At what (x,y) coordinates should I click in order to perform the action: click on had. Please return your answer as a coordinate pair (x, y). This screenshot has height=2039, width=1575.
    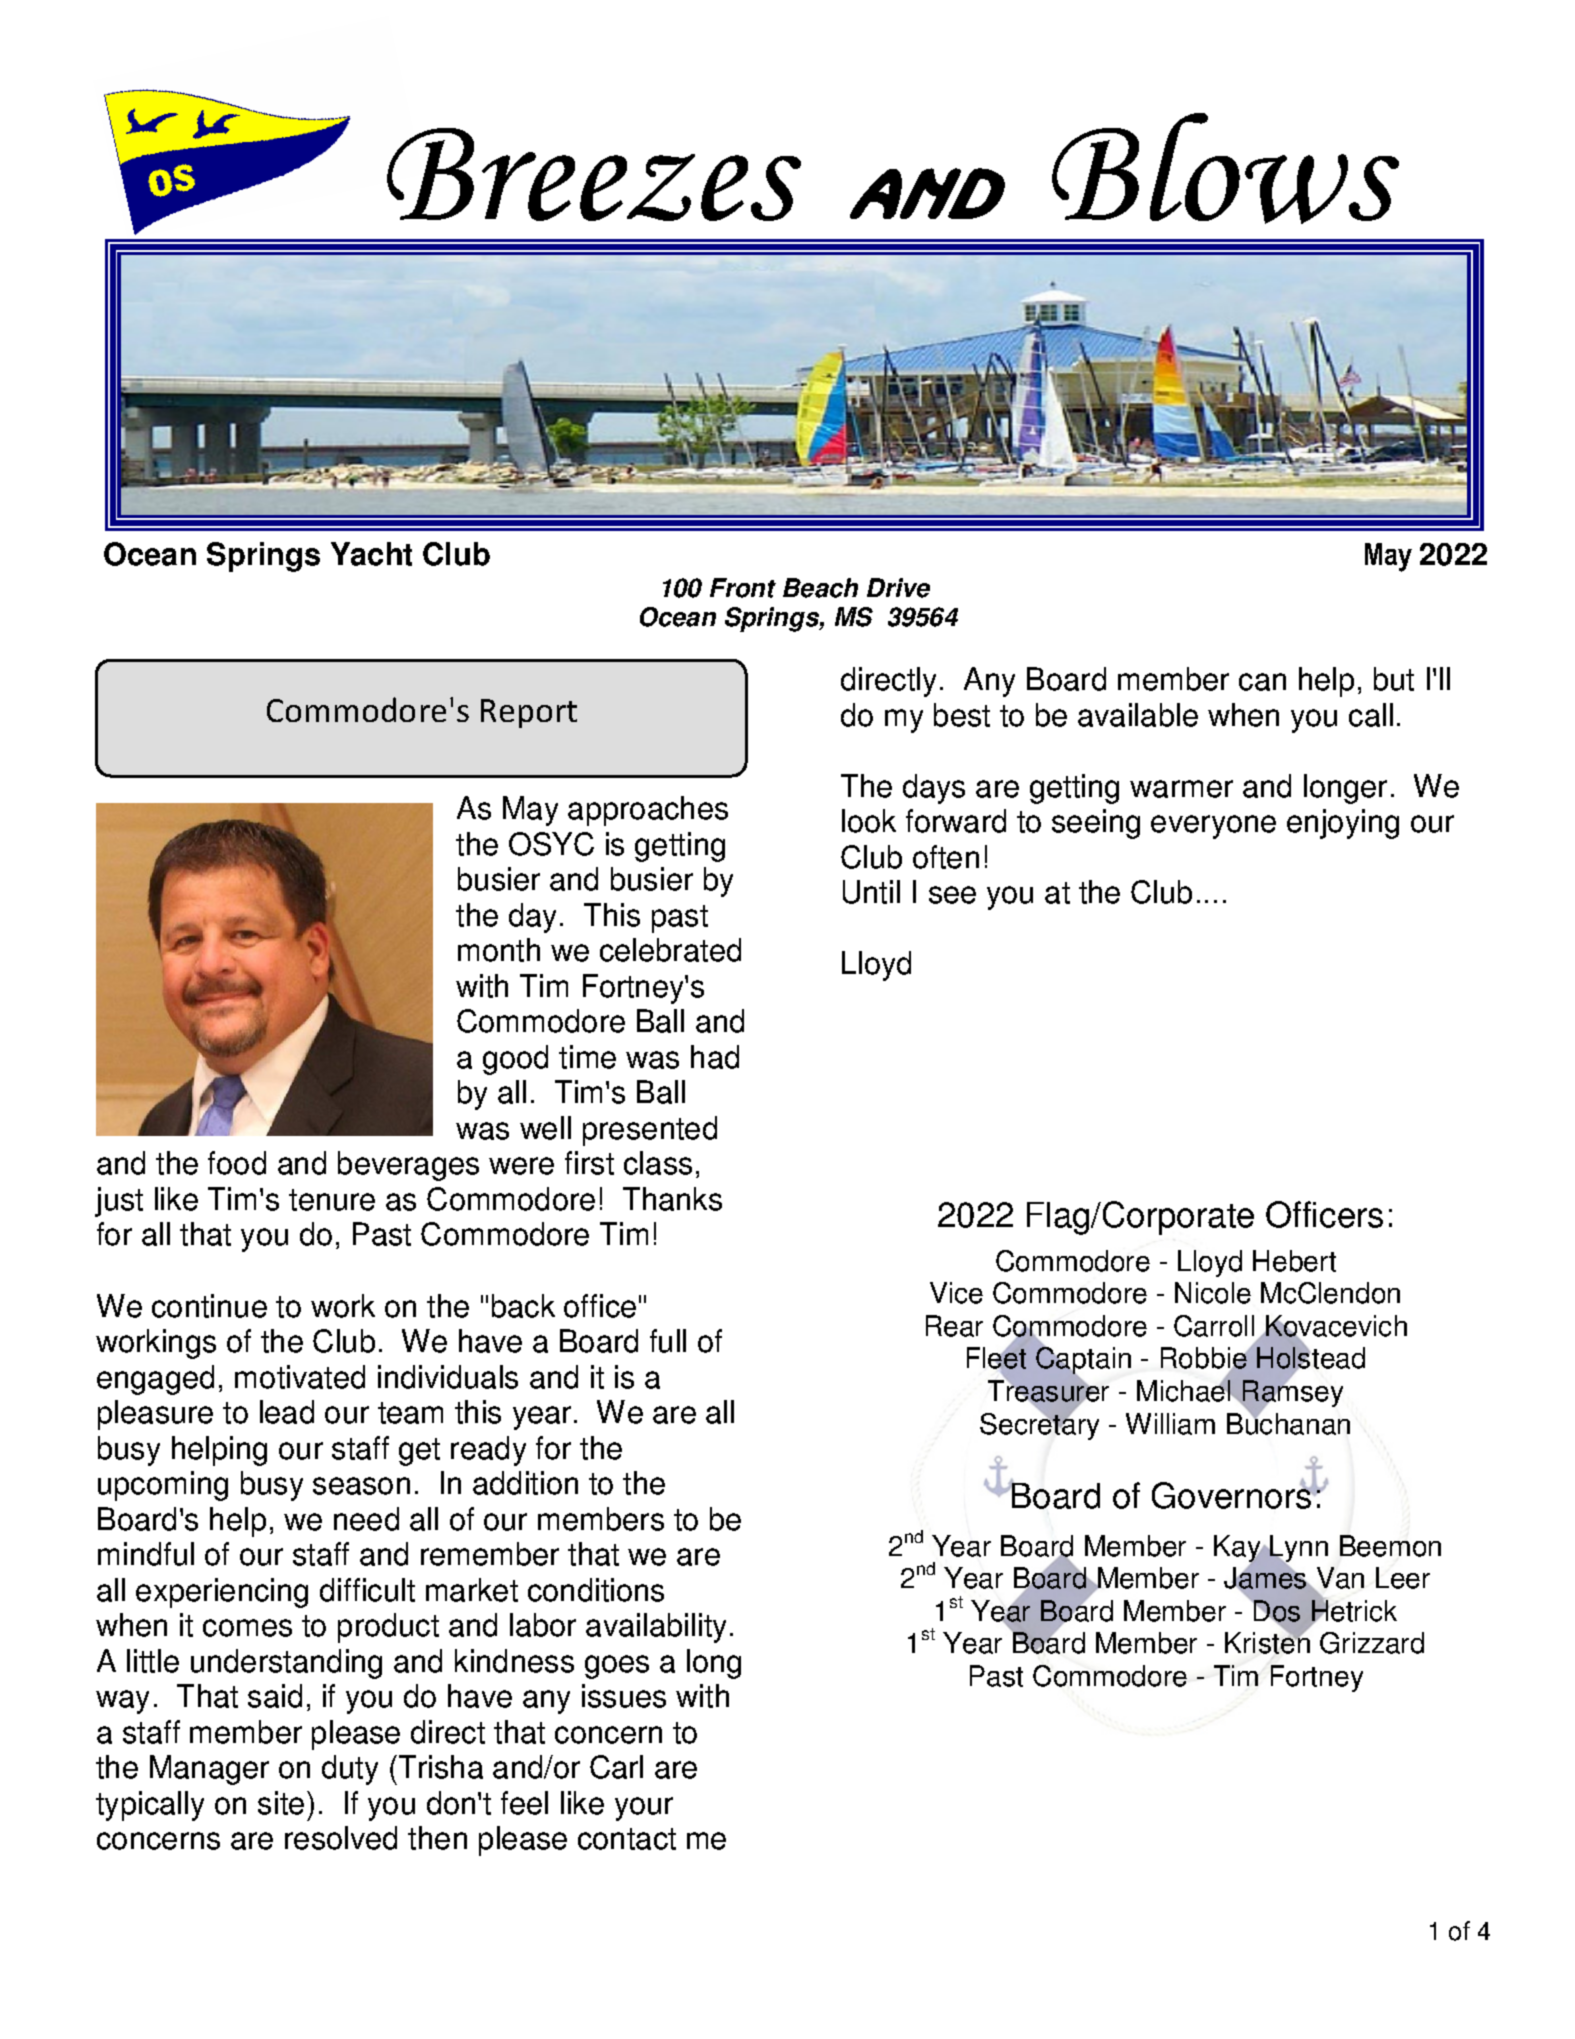
    Looking at the image, I should click on (715, 1057).
